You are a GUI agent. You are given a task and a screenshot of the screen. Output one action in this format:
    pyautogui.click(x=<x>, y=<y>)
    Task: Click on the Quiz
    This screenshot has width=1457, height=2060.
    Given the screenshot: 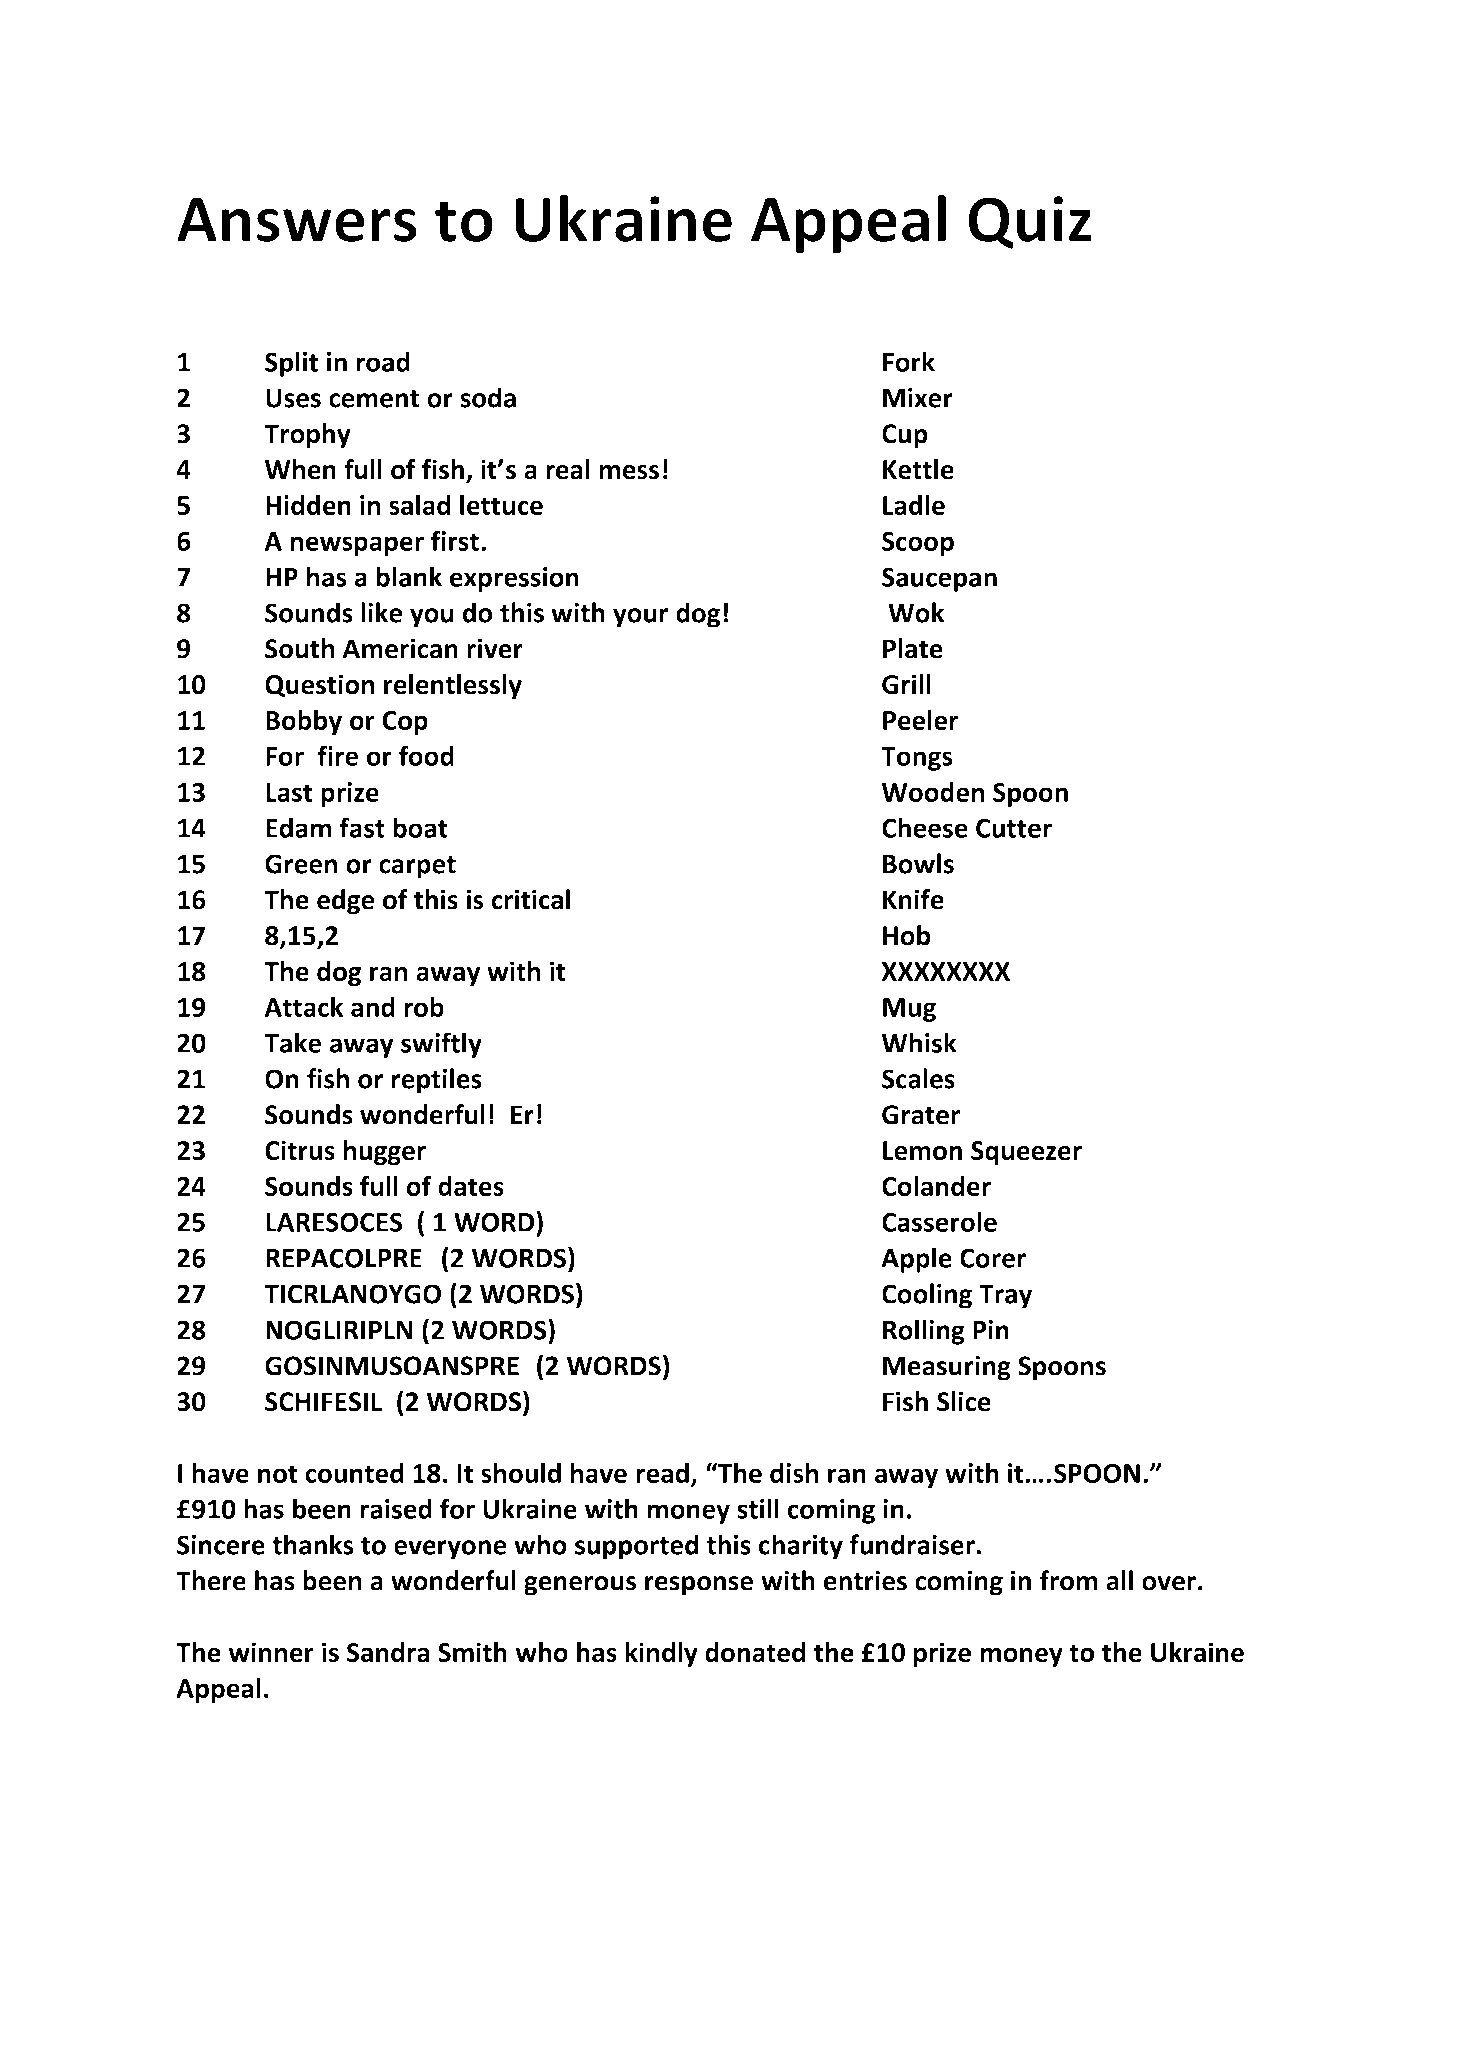 What is the action you would take?
    pyautogui.click(x=1030, y=222)
